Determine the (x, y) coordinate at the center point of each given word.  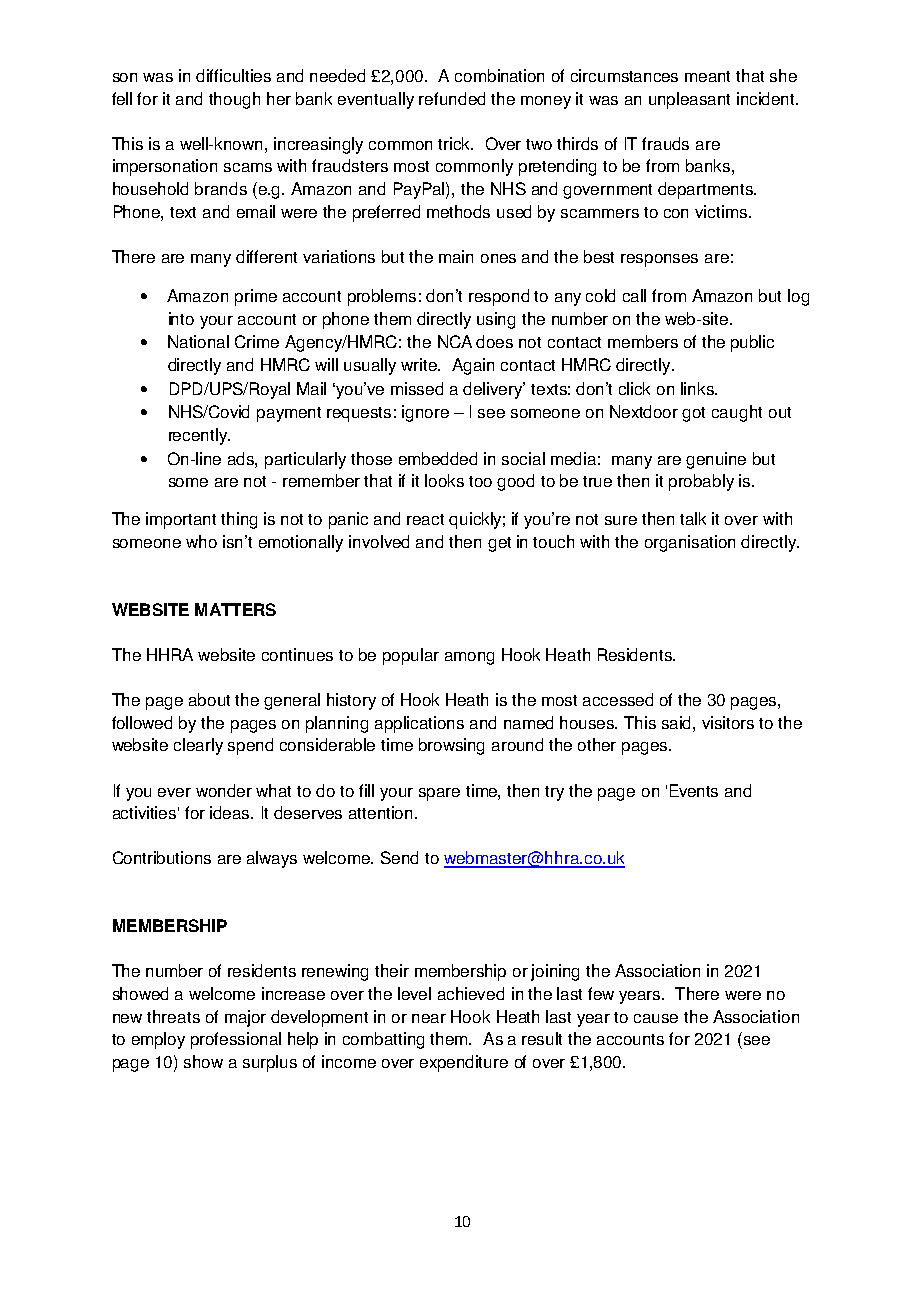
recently (199, 436)
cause (656, 1018)
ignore (425, 413)
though (234, 100)
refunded (452, 98)
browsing (451, 746)
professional (236, 1040)
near (429, 1018)
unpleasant (689, 100)
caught (737, 413)
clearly (198, 746)
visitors (728, 722)
